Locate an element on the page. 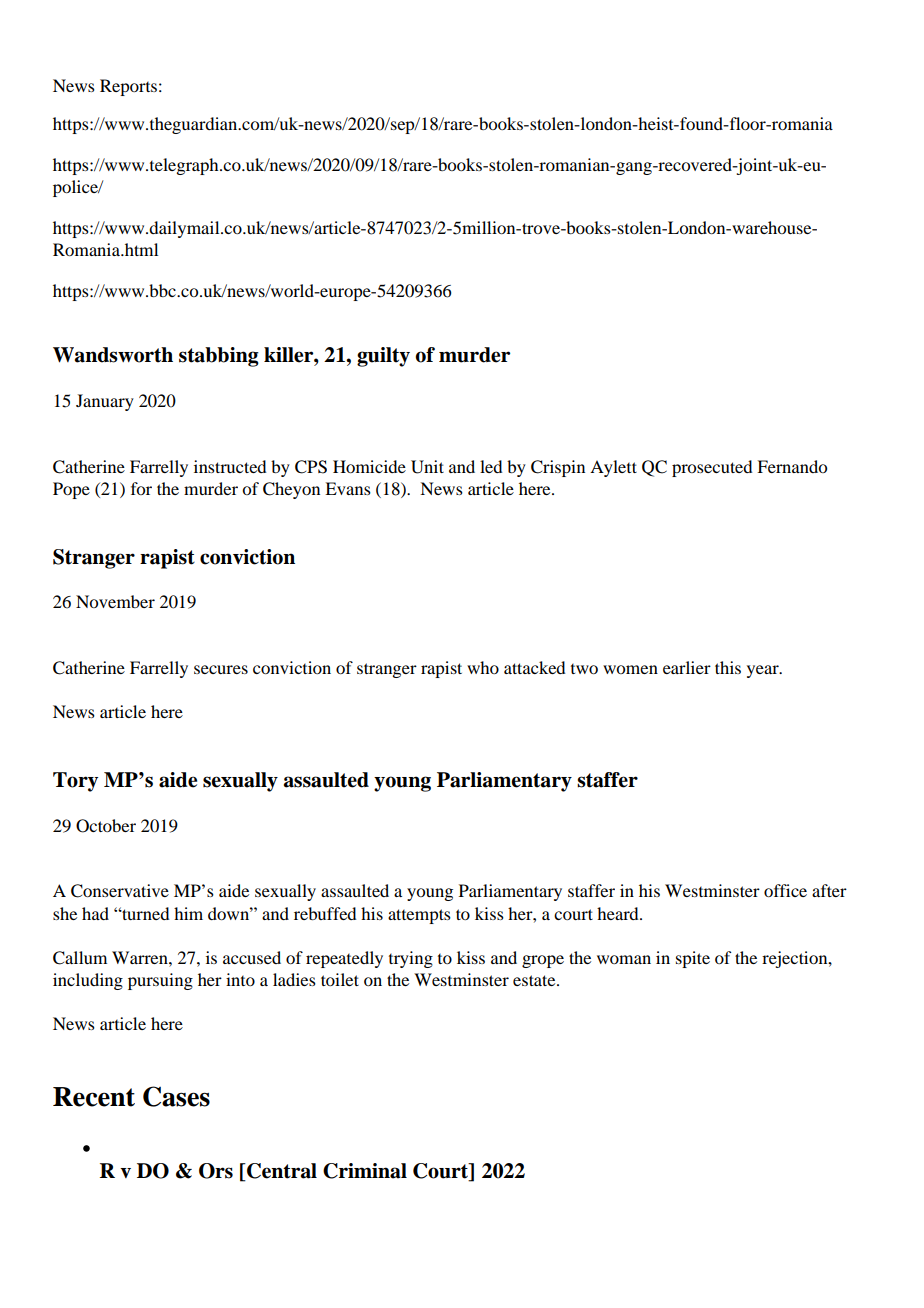 Image resolution: width=924 pixels, height=1308 pixels. guilty is located at coordinates (383, 357).
